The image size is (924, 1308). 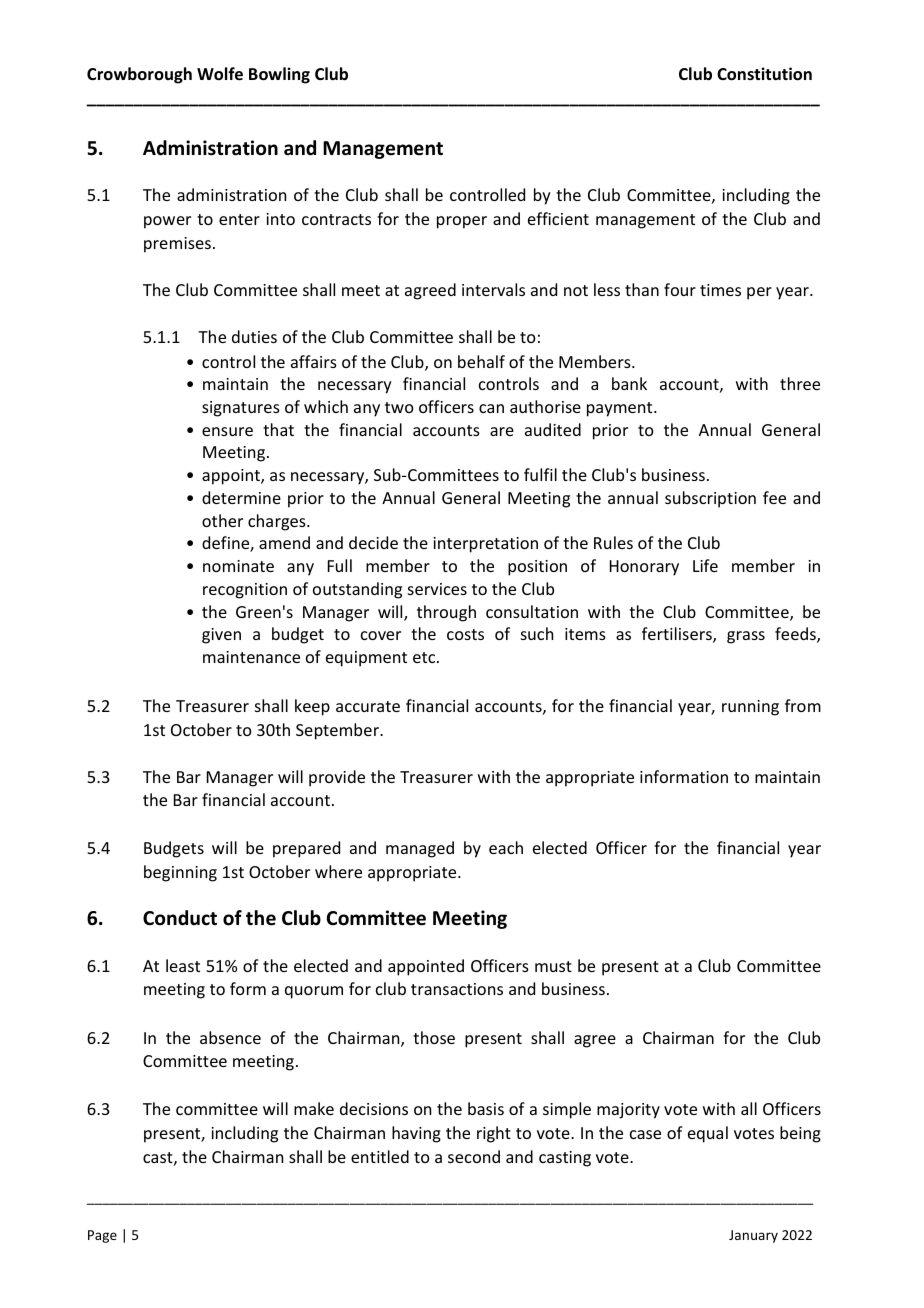 What do you see at coordinates (710, 499) in the screenshot?
I see `subscription` at bounding box center [710, 499].
